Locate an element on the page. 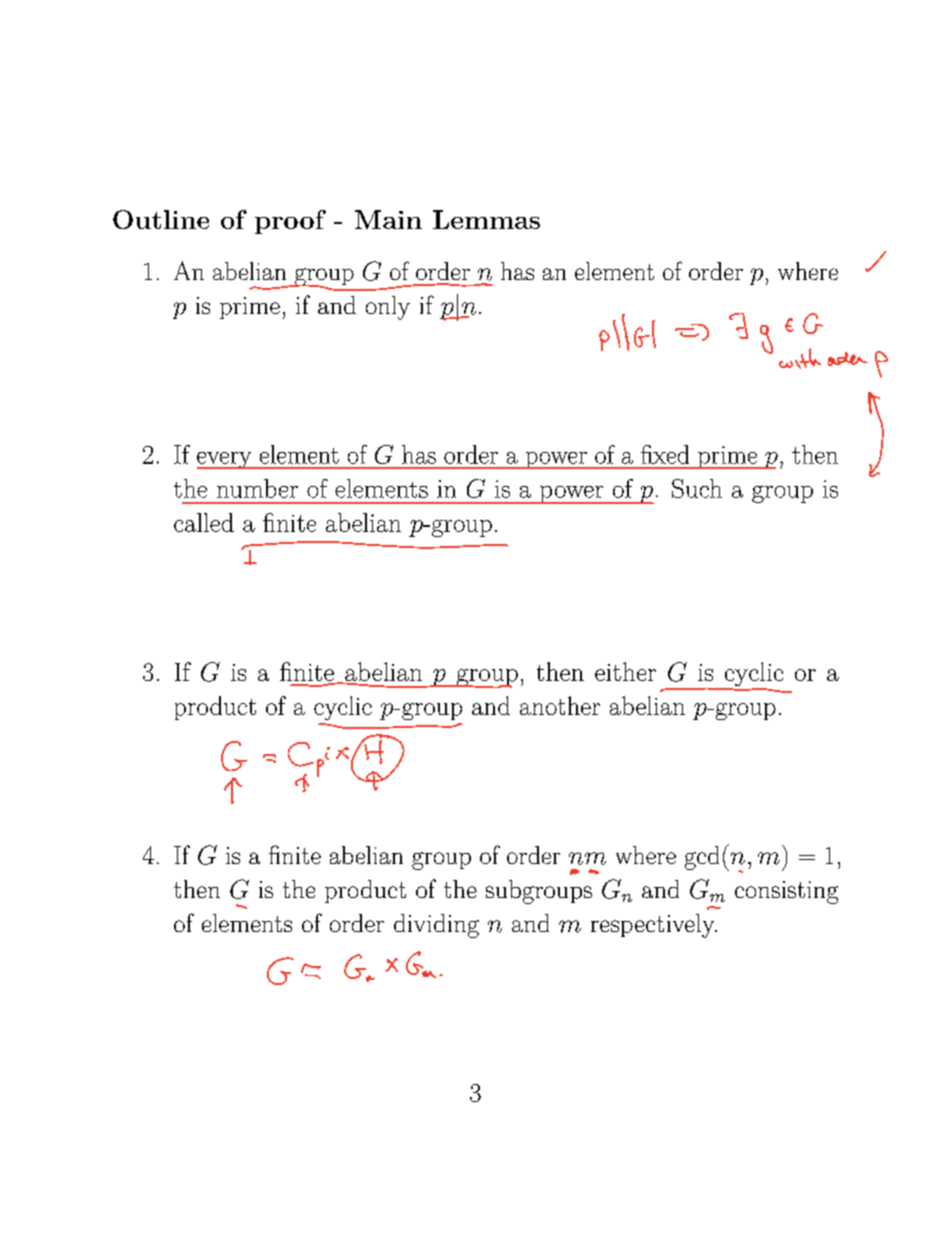  respectively is located at coordinates (654, 926).
